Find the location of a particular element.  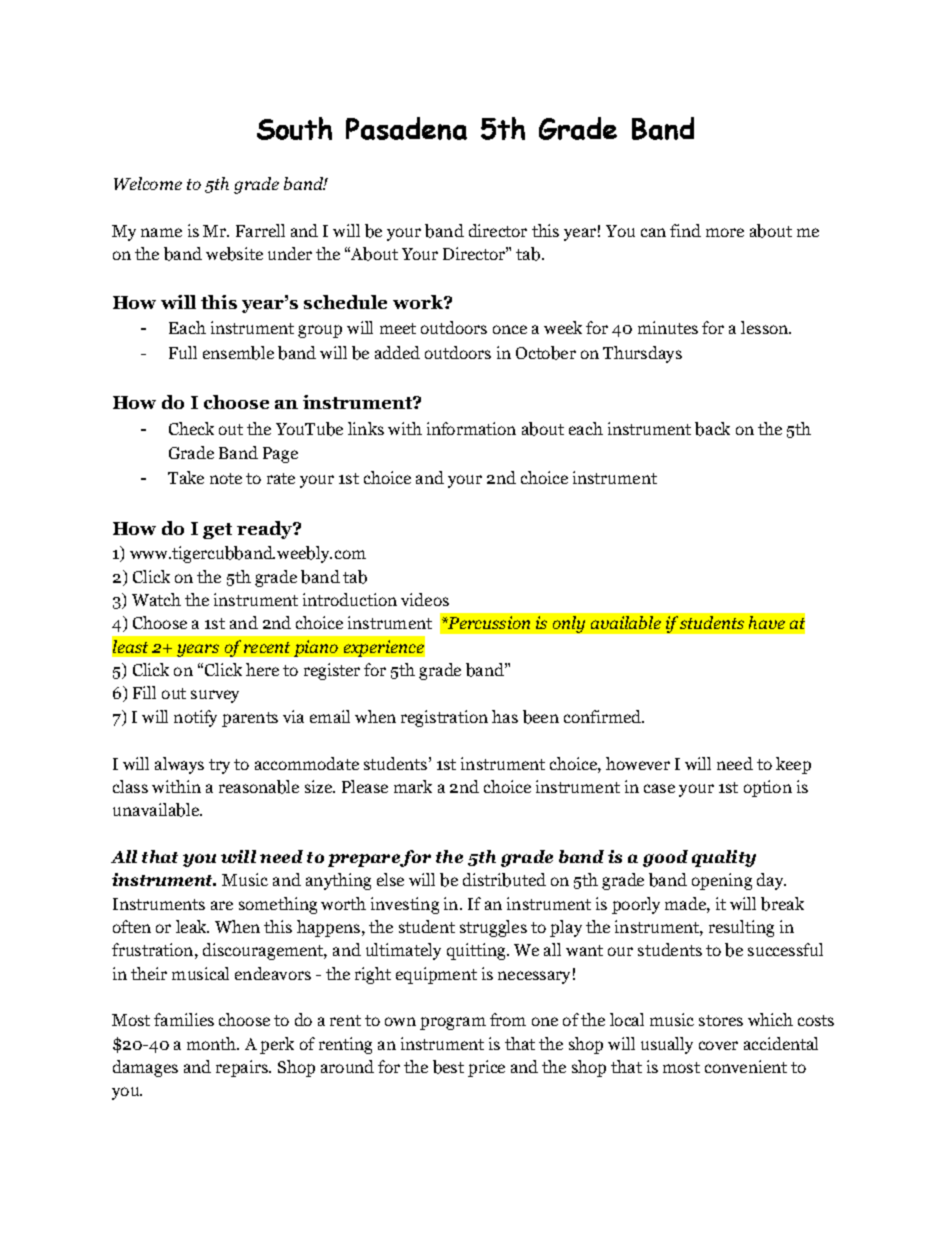

cover is located at coordinates (718, 1045).
